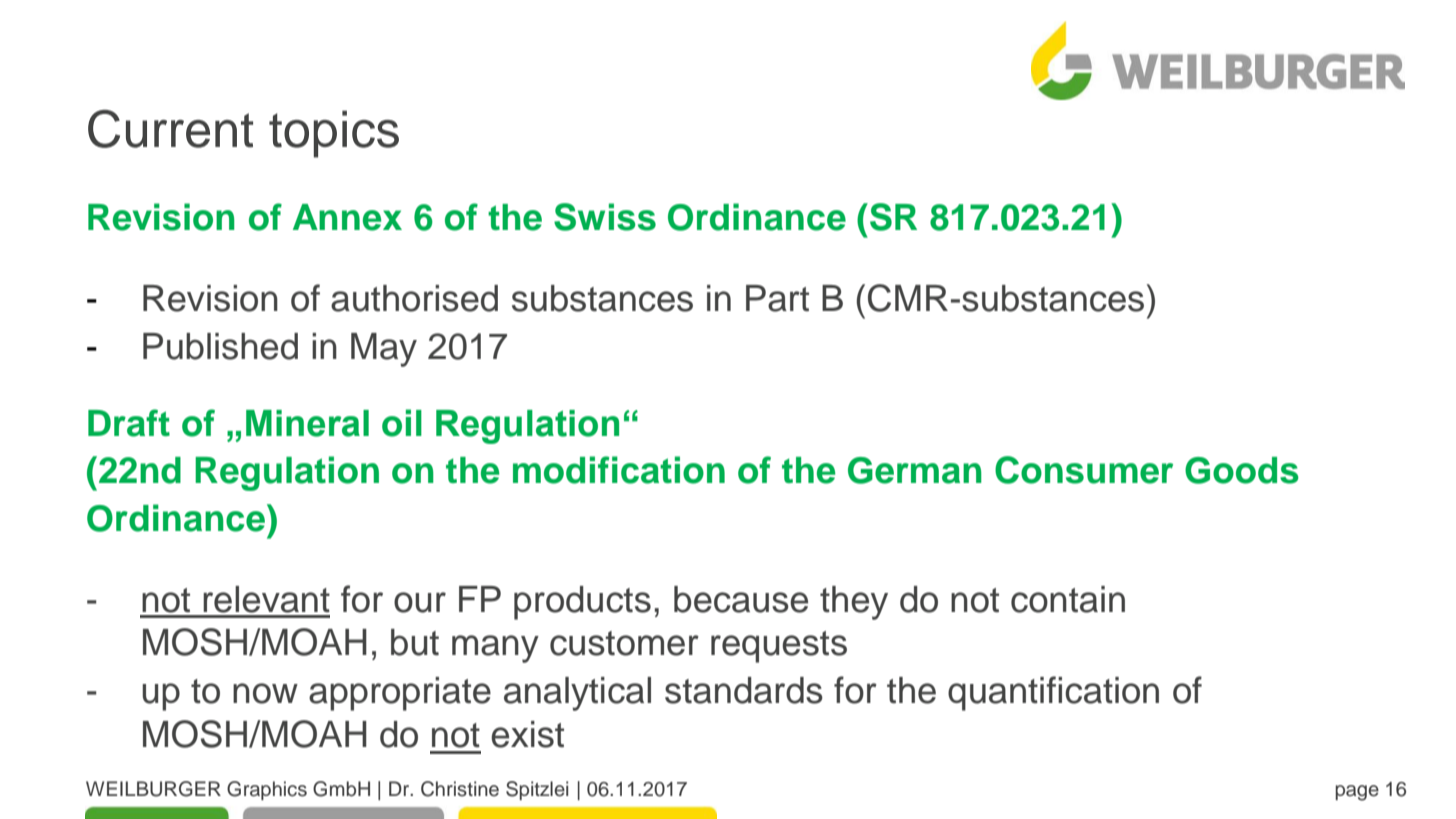 Image resolution: width=1456 pixels, height=819 pixels. What do you see at coordinates (267, 790) in the screenshot?
I see `Graphics` at bounding box center [267, 790].
